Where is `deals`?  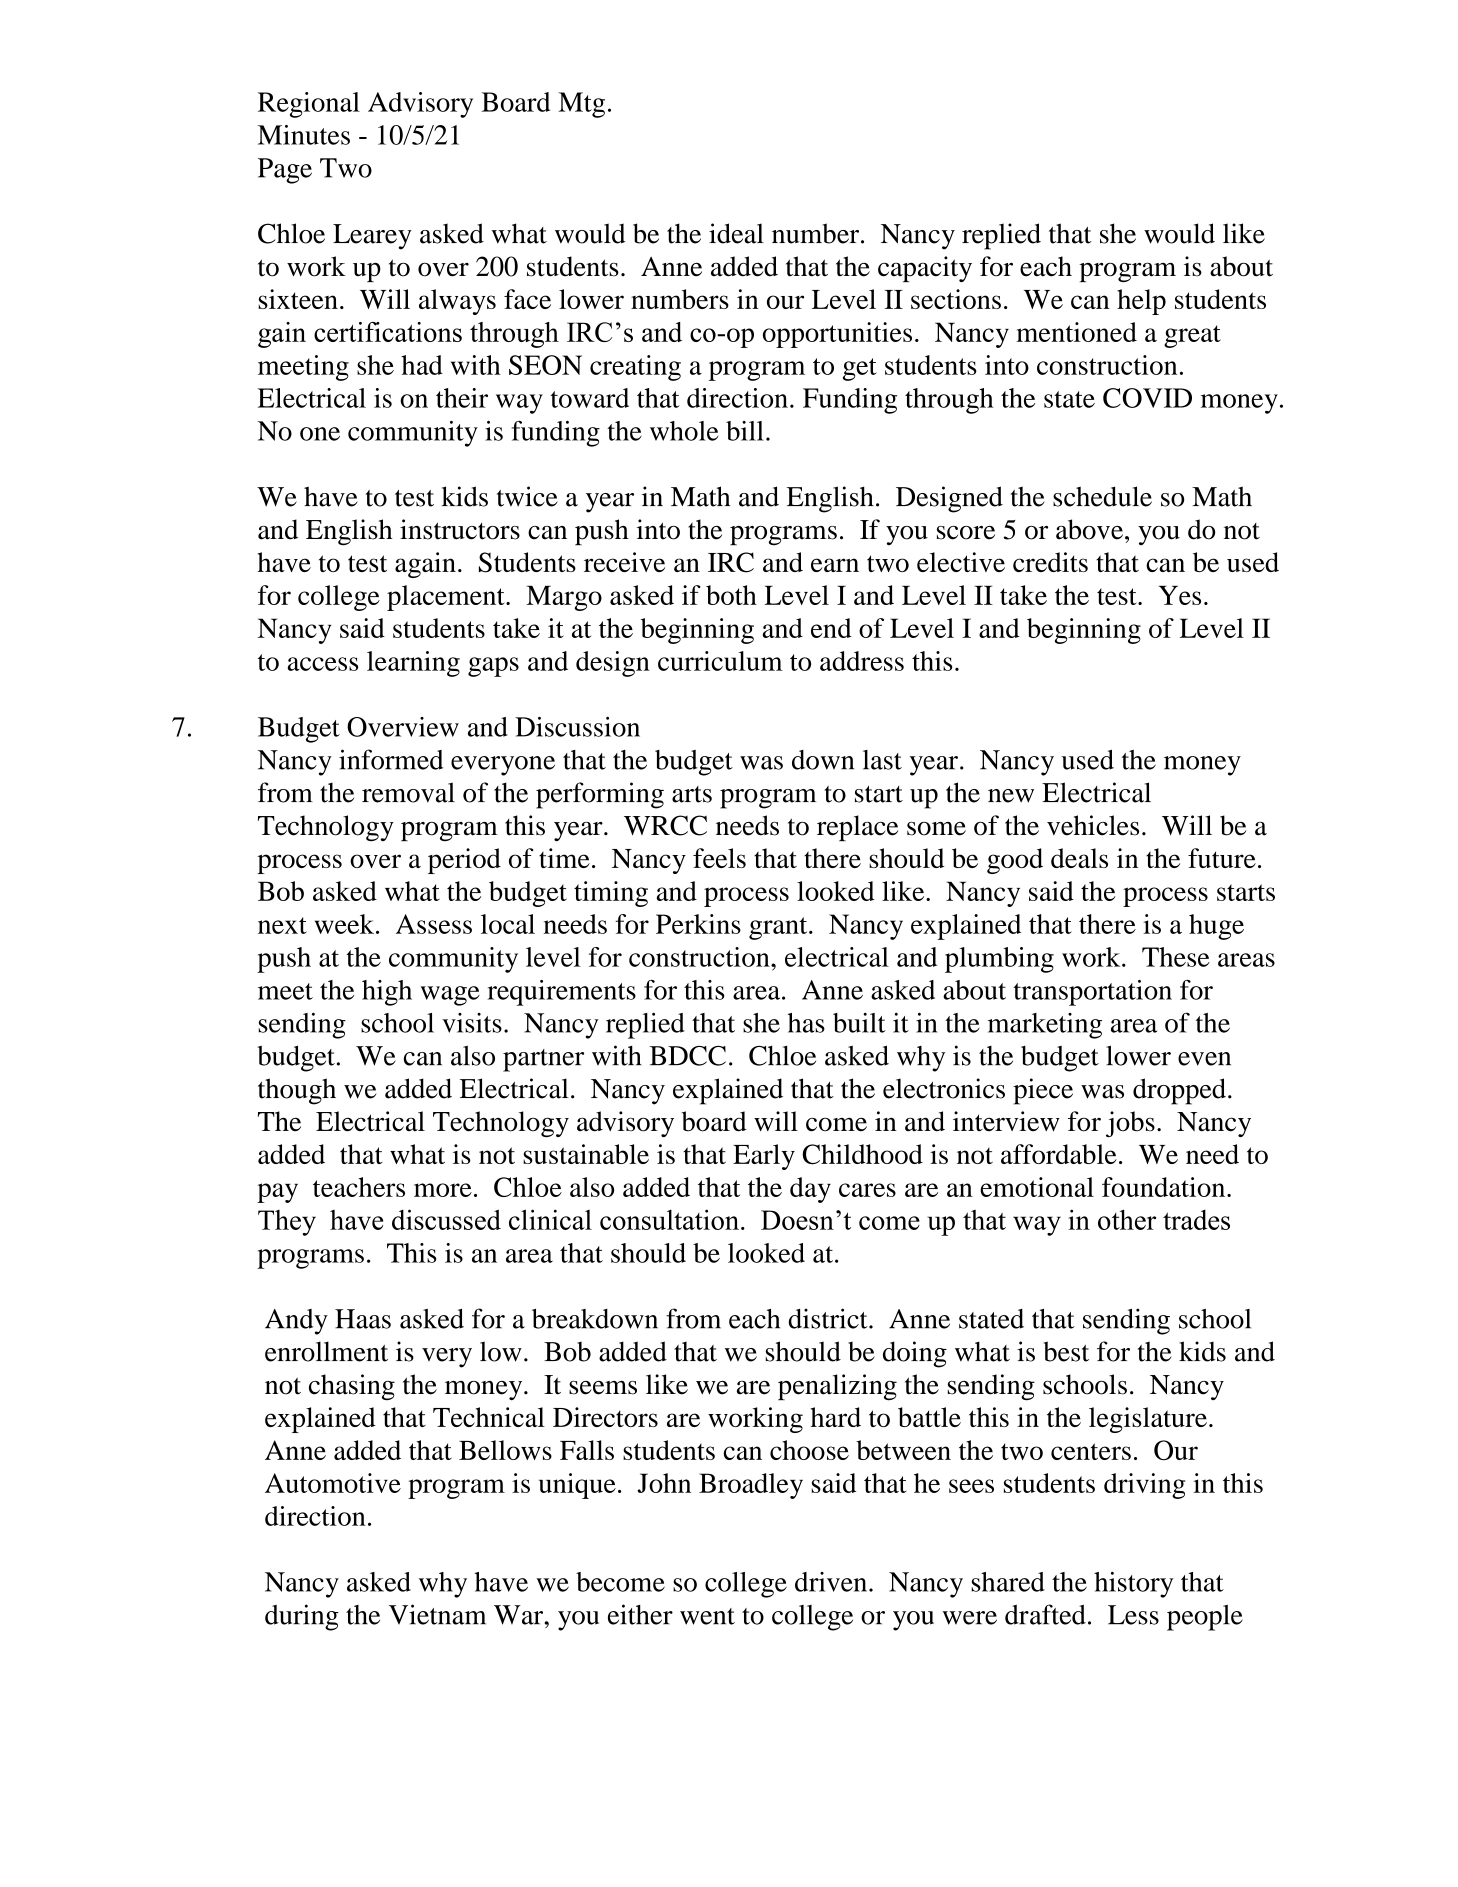 deals is located at coordinates (1079, 858).
